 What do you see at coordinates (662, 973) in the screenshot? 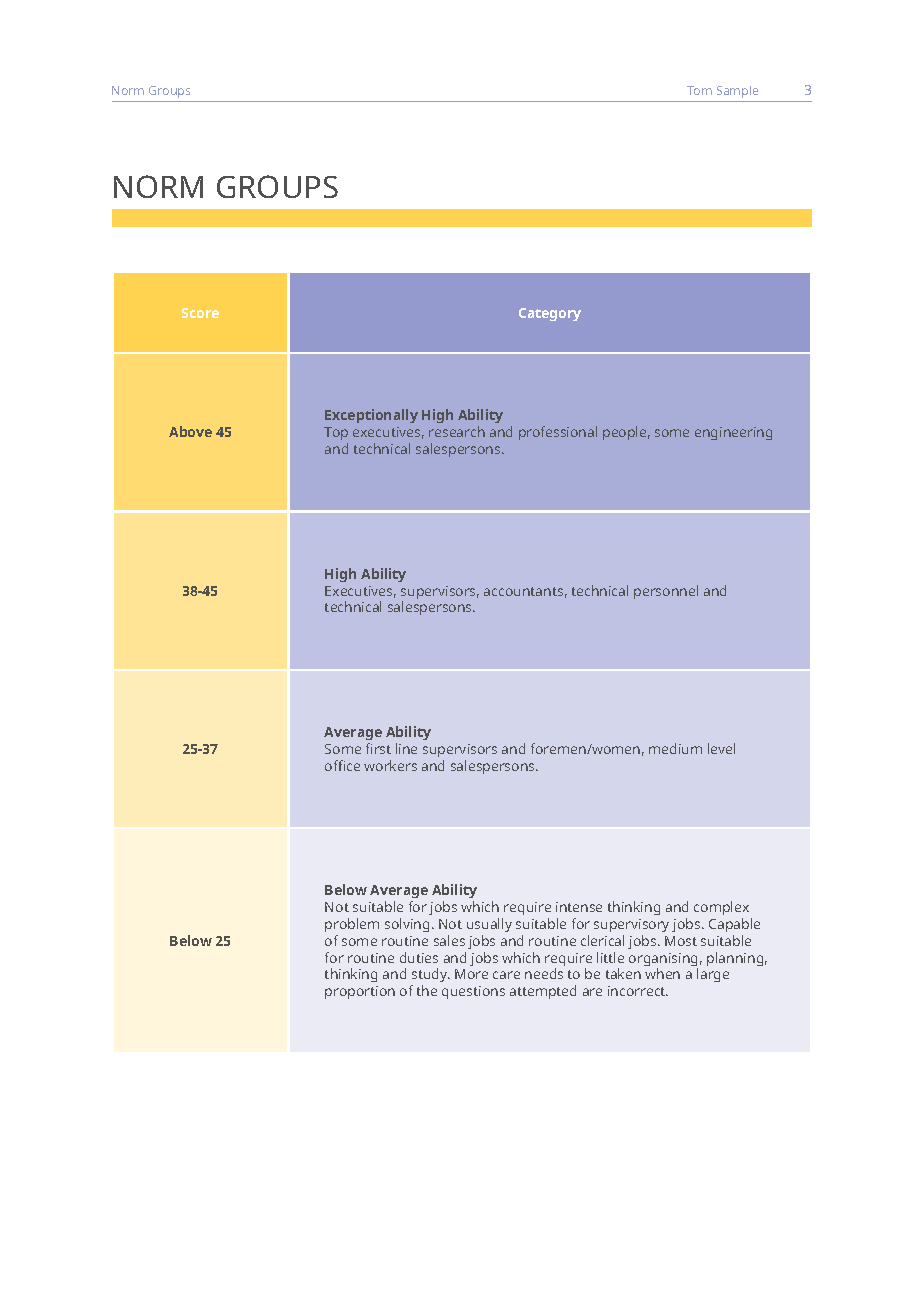
I see `when` at bounding box center [662, 973].
